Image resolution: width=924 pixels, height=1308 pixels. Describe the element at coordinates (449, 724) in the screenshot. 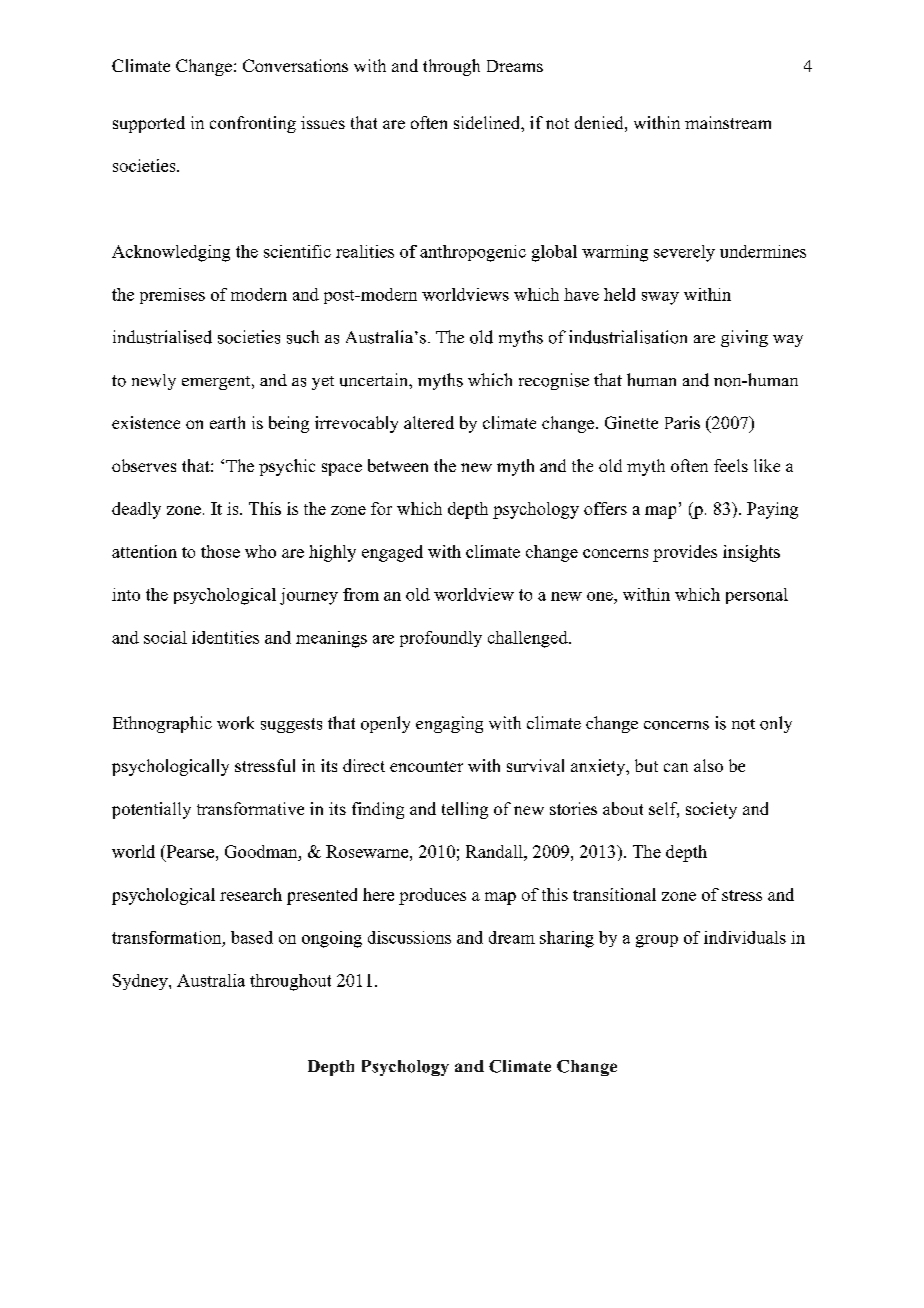

I see `engaging` at that location.
